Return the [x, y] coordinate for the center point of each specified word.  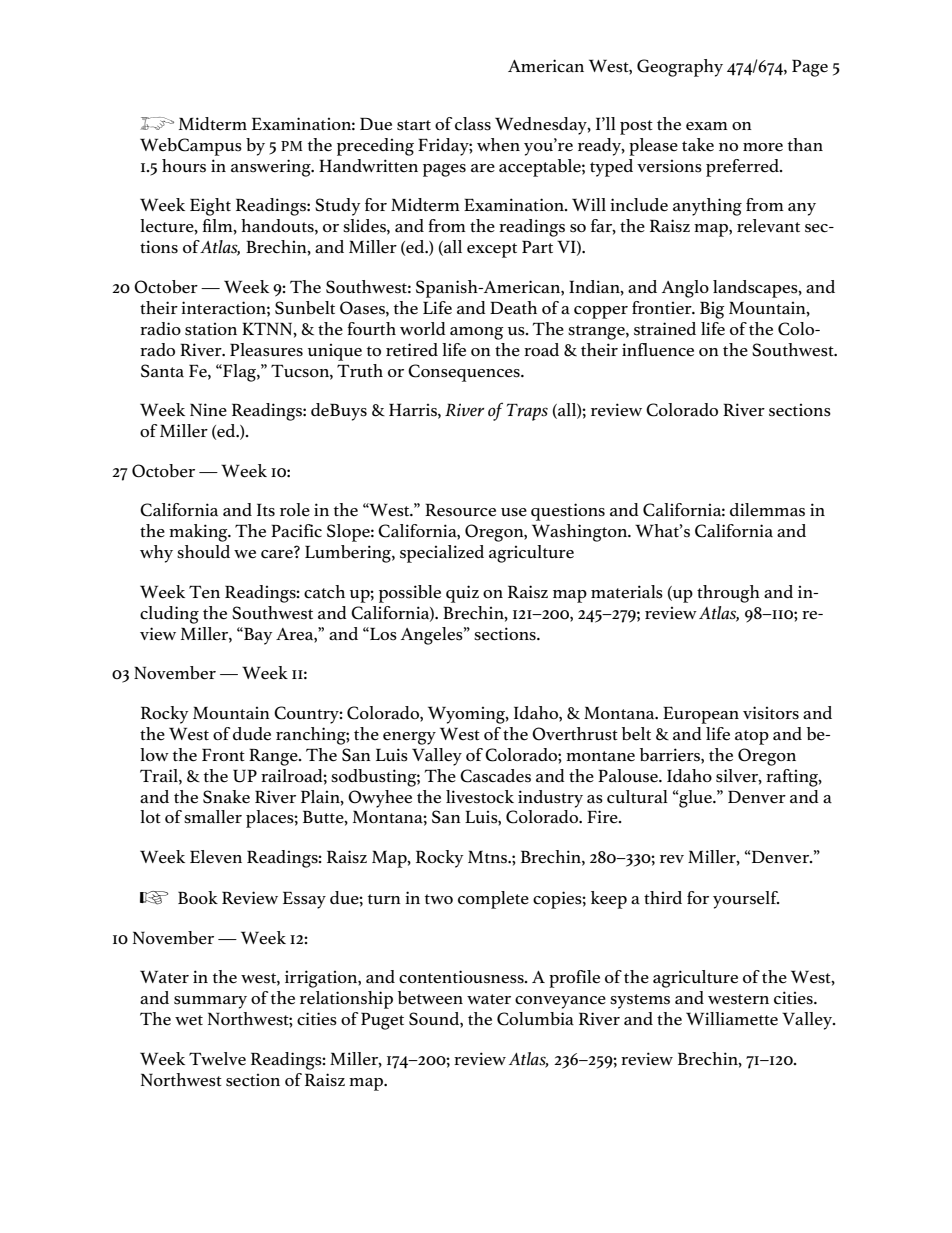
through [728, 594]
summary [210, 1002]
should [203, 552]
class [473, 124]
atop [752, 737]
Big [712, 310]
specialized [442, 554]
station [211, 329]
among [477, 333]
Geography [680, 68]
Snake [226, 797]
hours [184, 166]
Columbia [535, 1019]
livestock [480, 797]
